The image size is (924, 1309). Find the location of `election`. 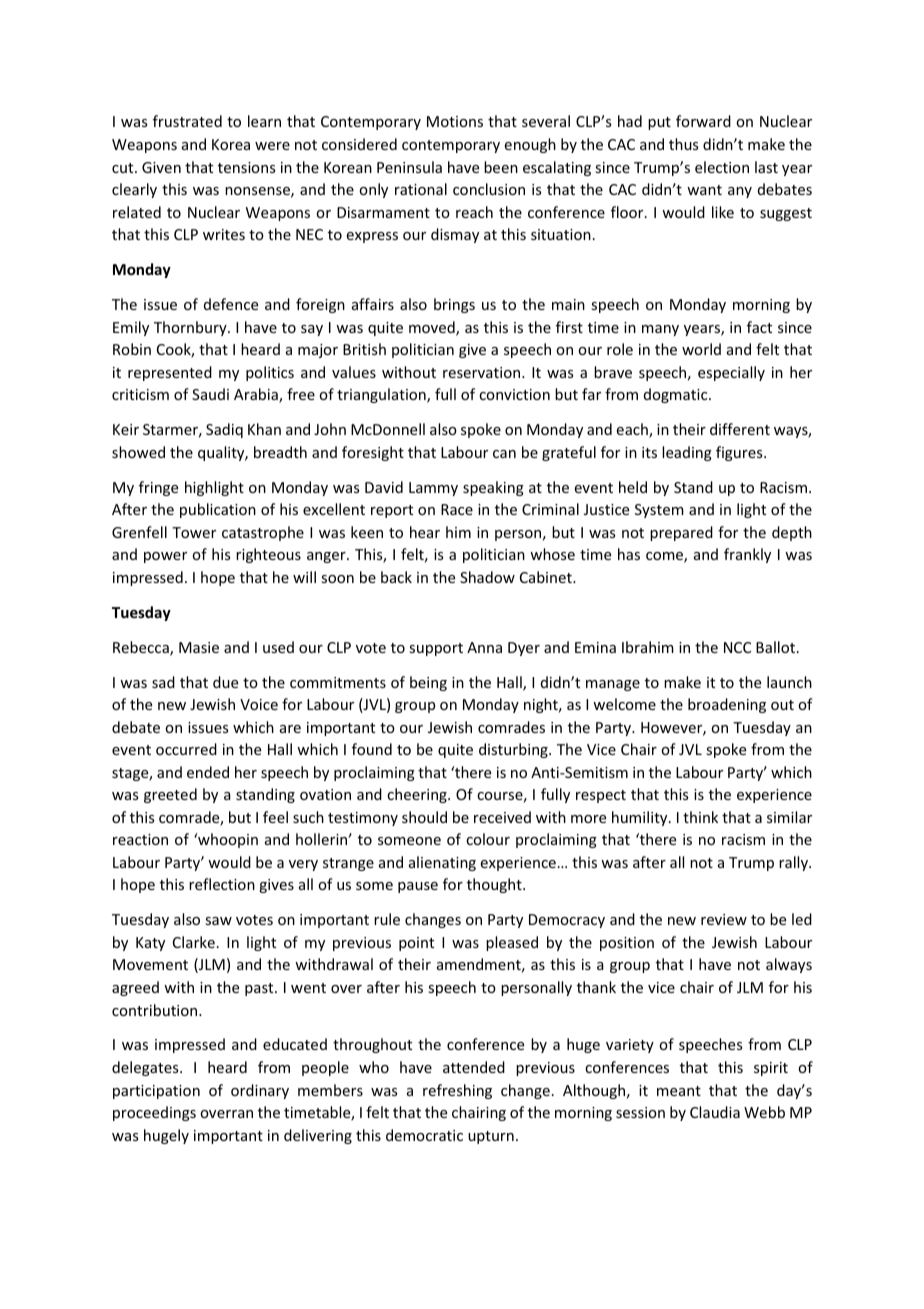

election is located at coordinates (722, 167).
